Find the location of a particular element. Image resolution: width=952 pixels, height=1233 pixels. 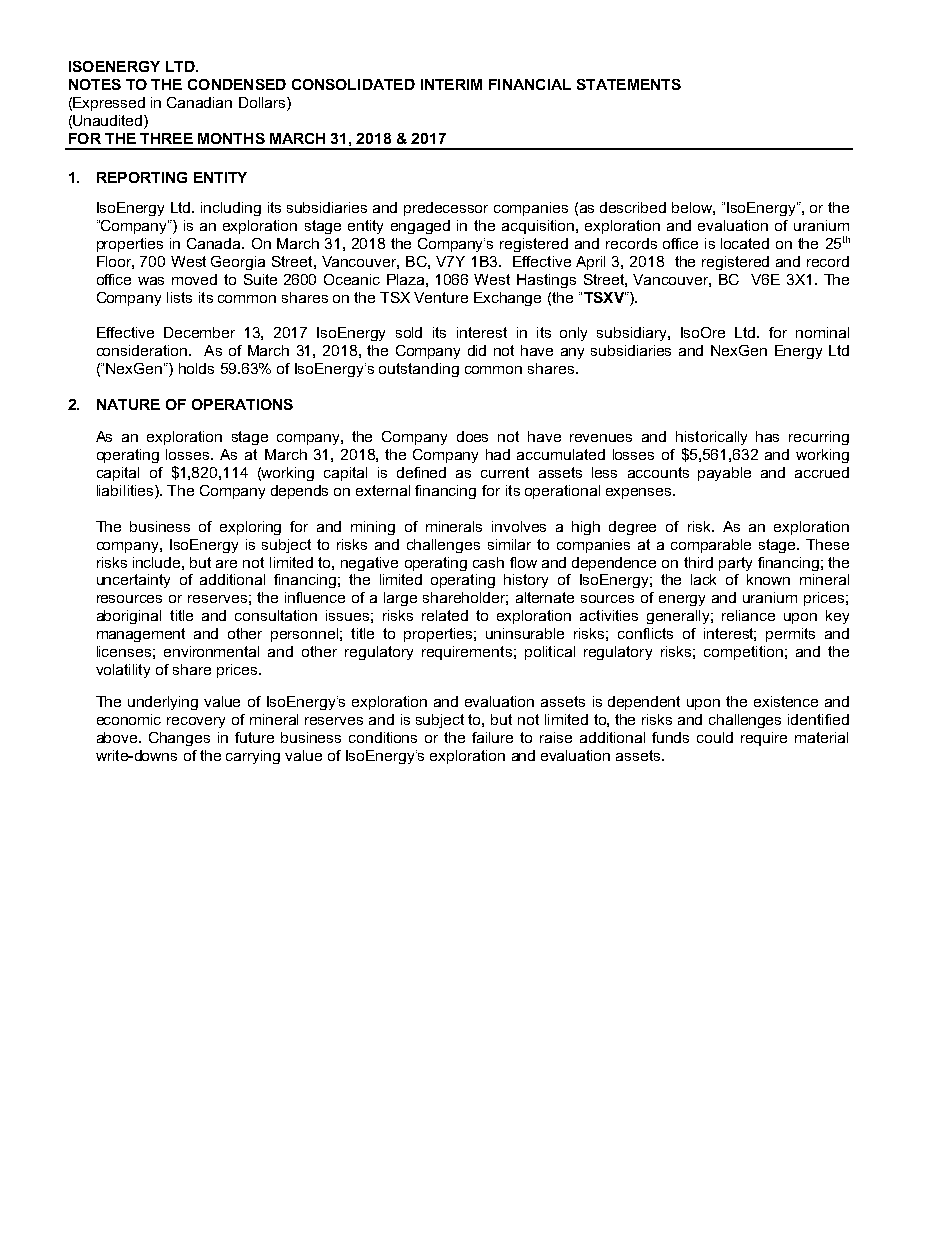

does is located at coordinates (472, 436).
